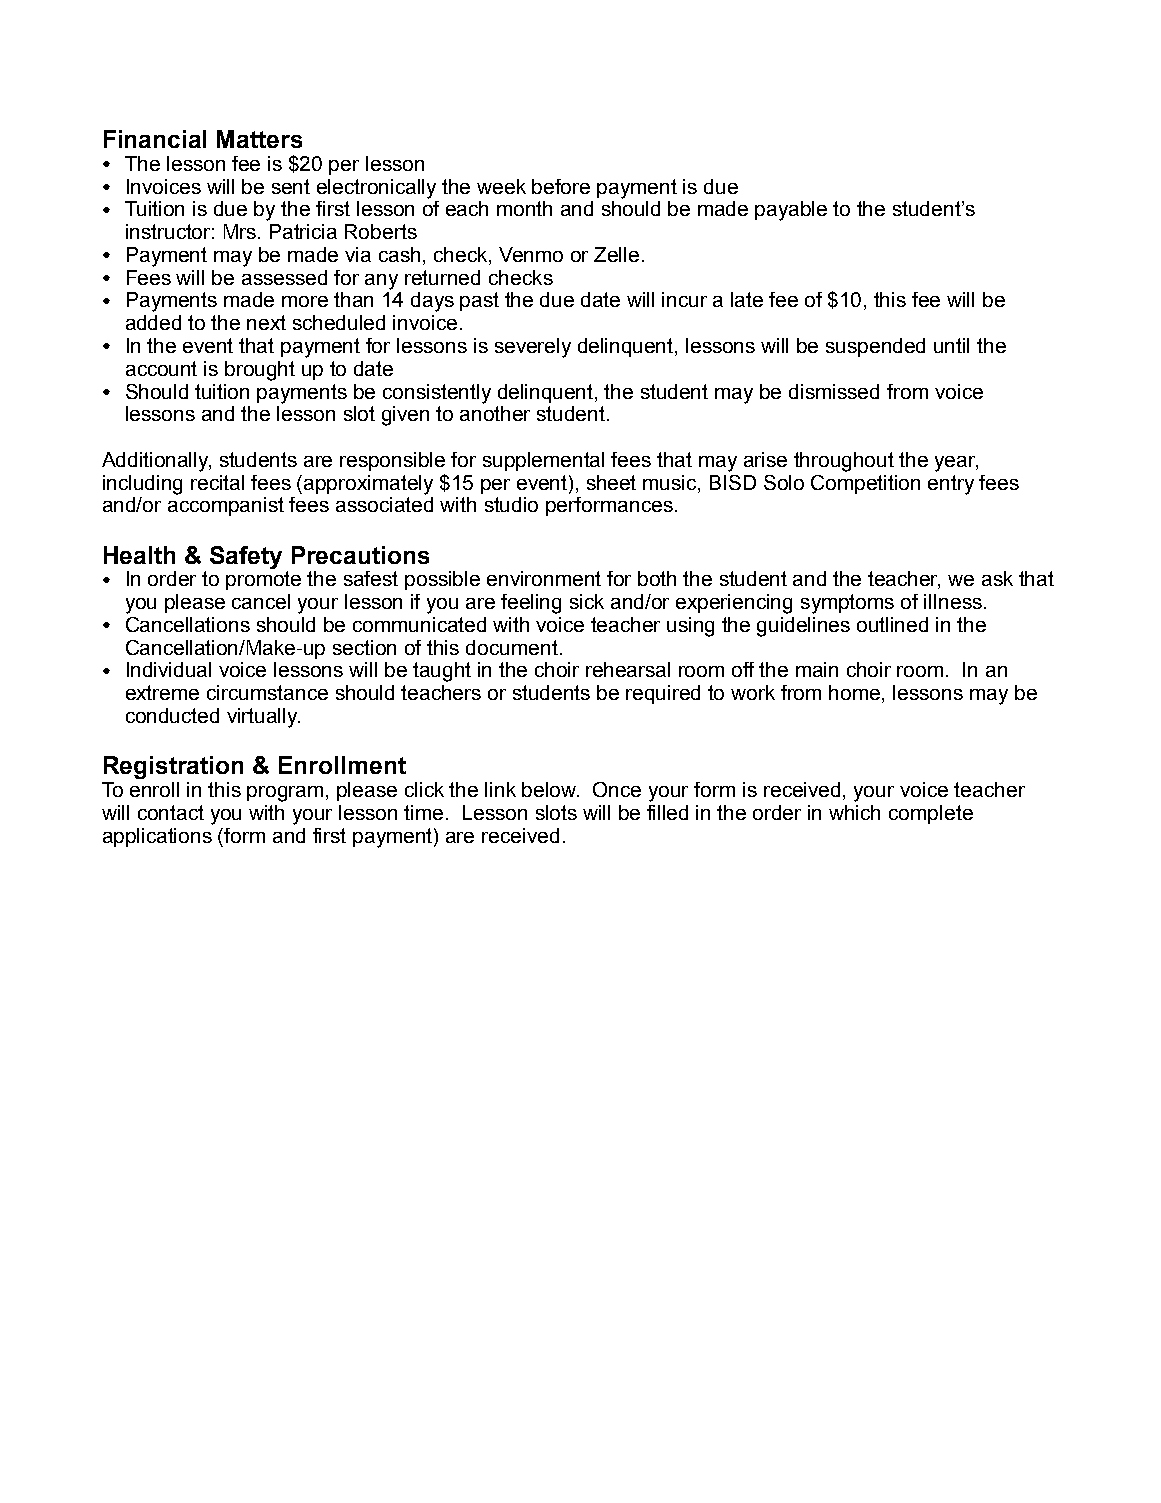 This screenshot has width=1161, height=1503. What do you see at coordinates (561, 186) in the screenshot?
I see `before` at bounding box center [561, 186].
